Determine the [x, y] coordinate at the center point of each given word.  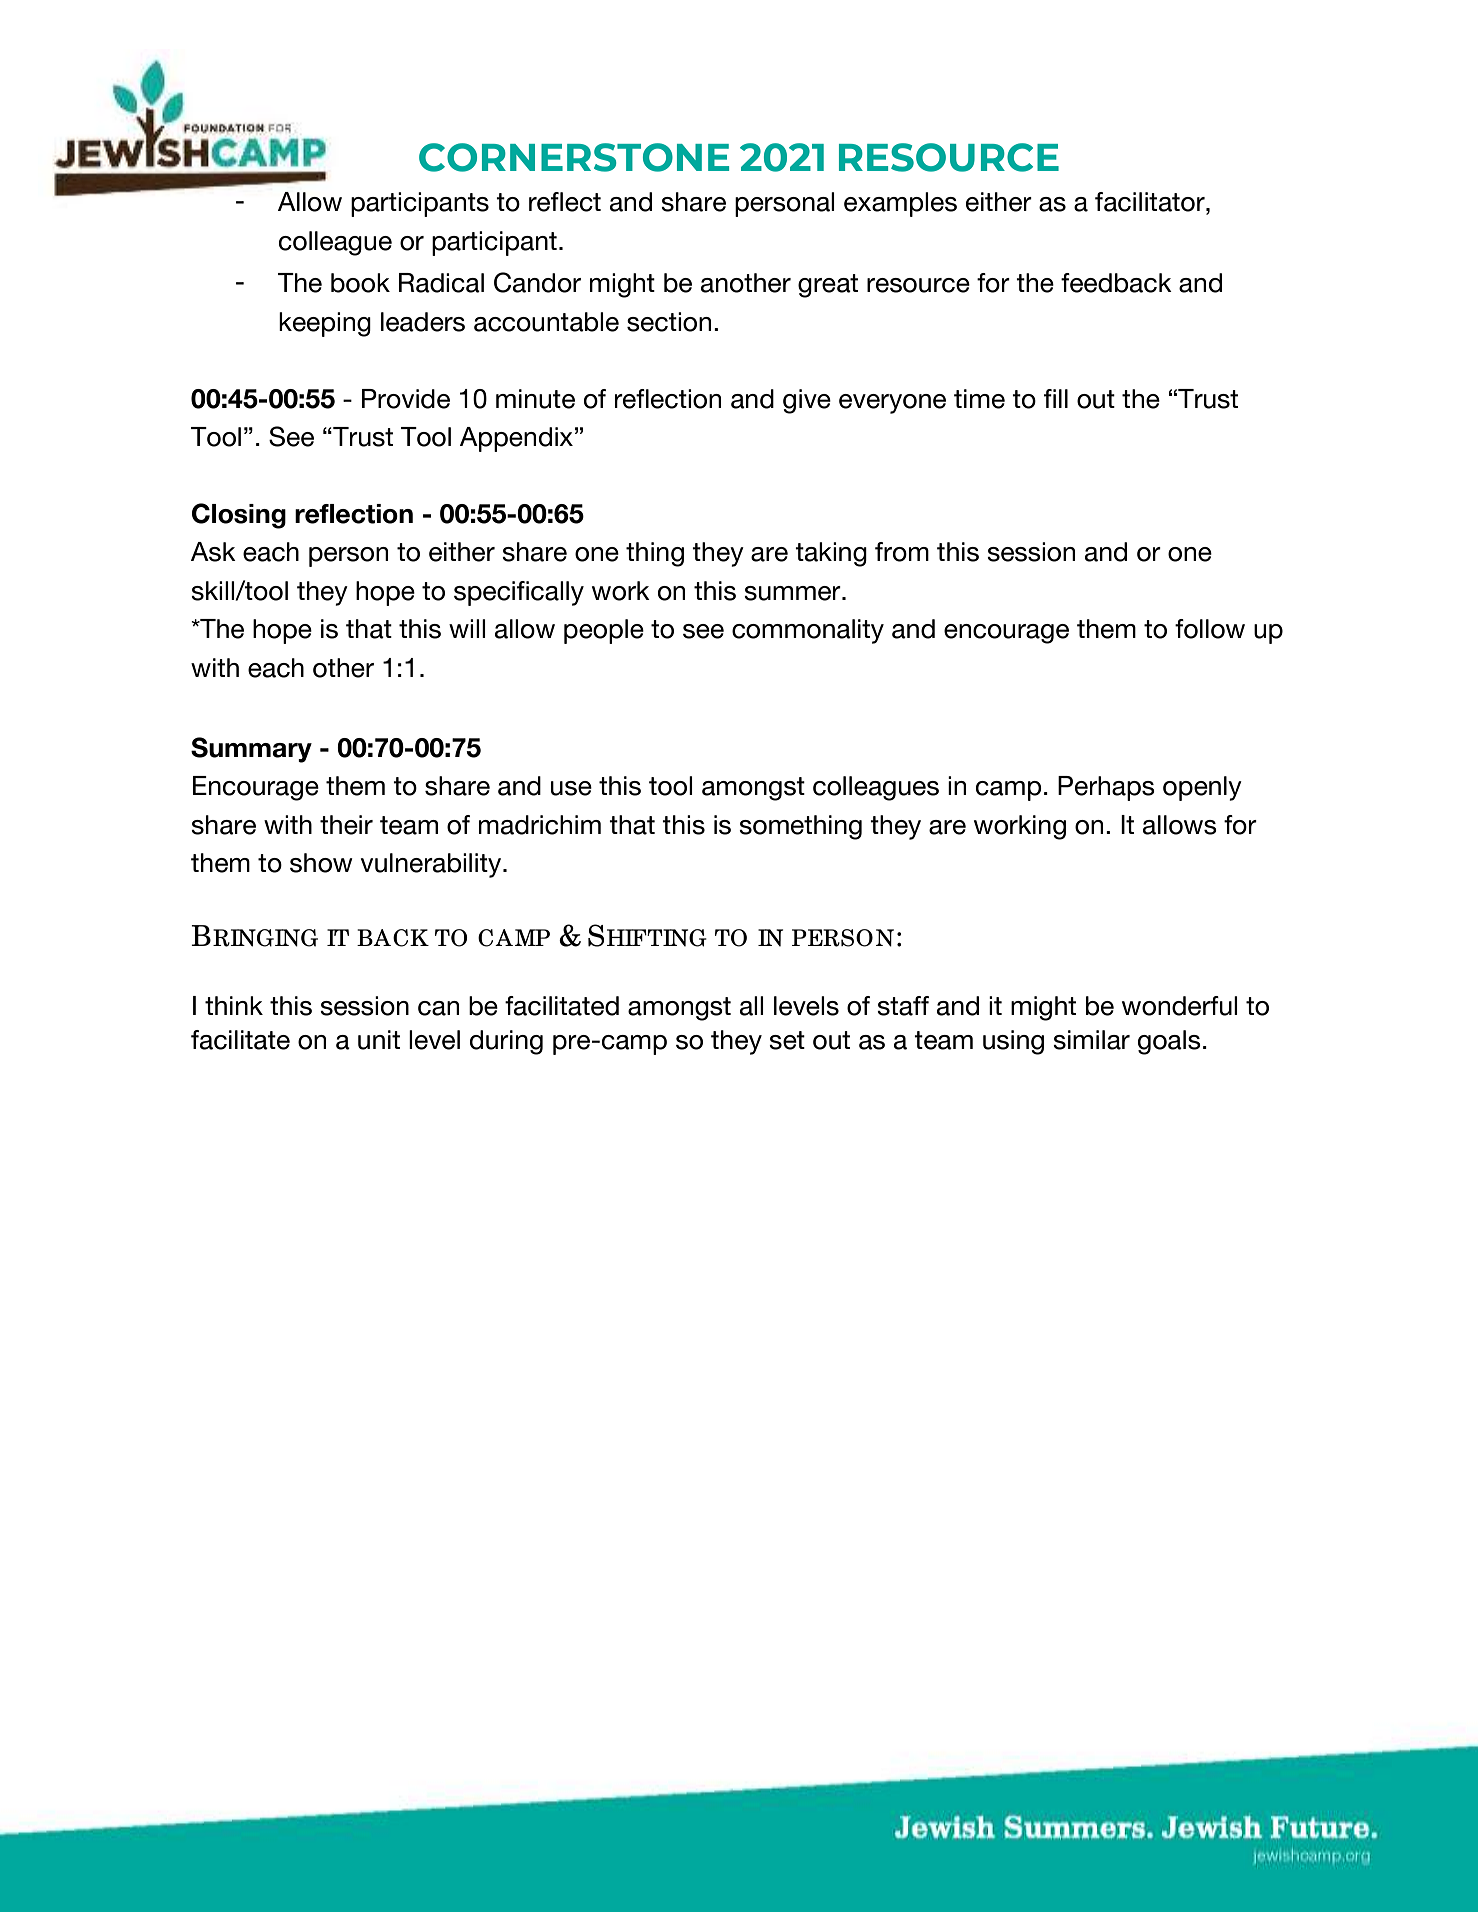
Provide [406, 399]
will [467, 628]
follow [1210, 629]
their [346, 825]
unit [379, 1040]
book [360, 283]
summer [793, 593]
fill [1056, 398]
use [571, 788]
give [807, 401]
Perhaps [1106, 788]
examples [900, 204]
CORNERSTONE [574, 157]
